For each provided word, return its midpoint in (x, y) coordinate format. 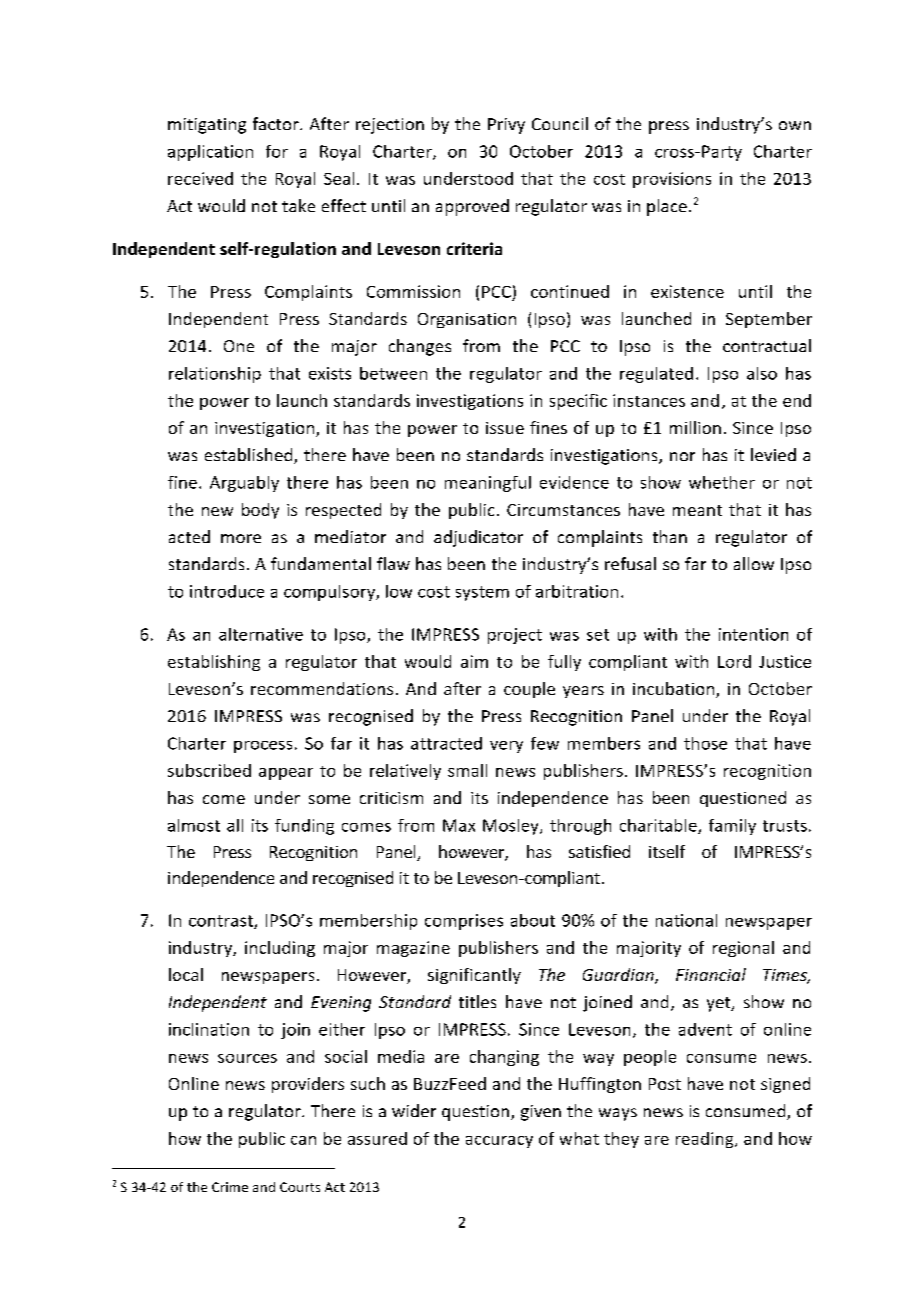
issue (505, 428)
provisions (672, 180)
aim (474, 661)
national (686, 920)
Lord (734, 661)
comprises (464, 922)
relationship (215, 375)
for (277, 151)
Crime (230, 1187)
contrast (222, 922)
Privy (506, 126)
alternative (261, 634)
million (695, 427)
